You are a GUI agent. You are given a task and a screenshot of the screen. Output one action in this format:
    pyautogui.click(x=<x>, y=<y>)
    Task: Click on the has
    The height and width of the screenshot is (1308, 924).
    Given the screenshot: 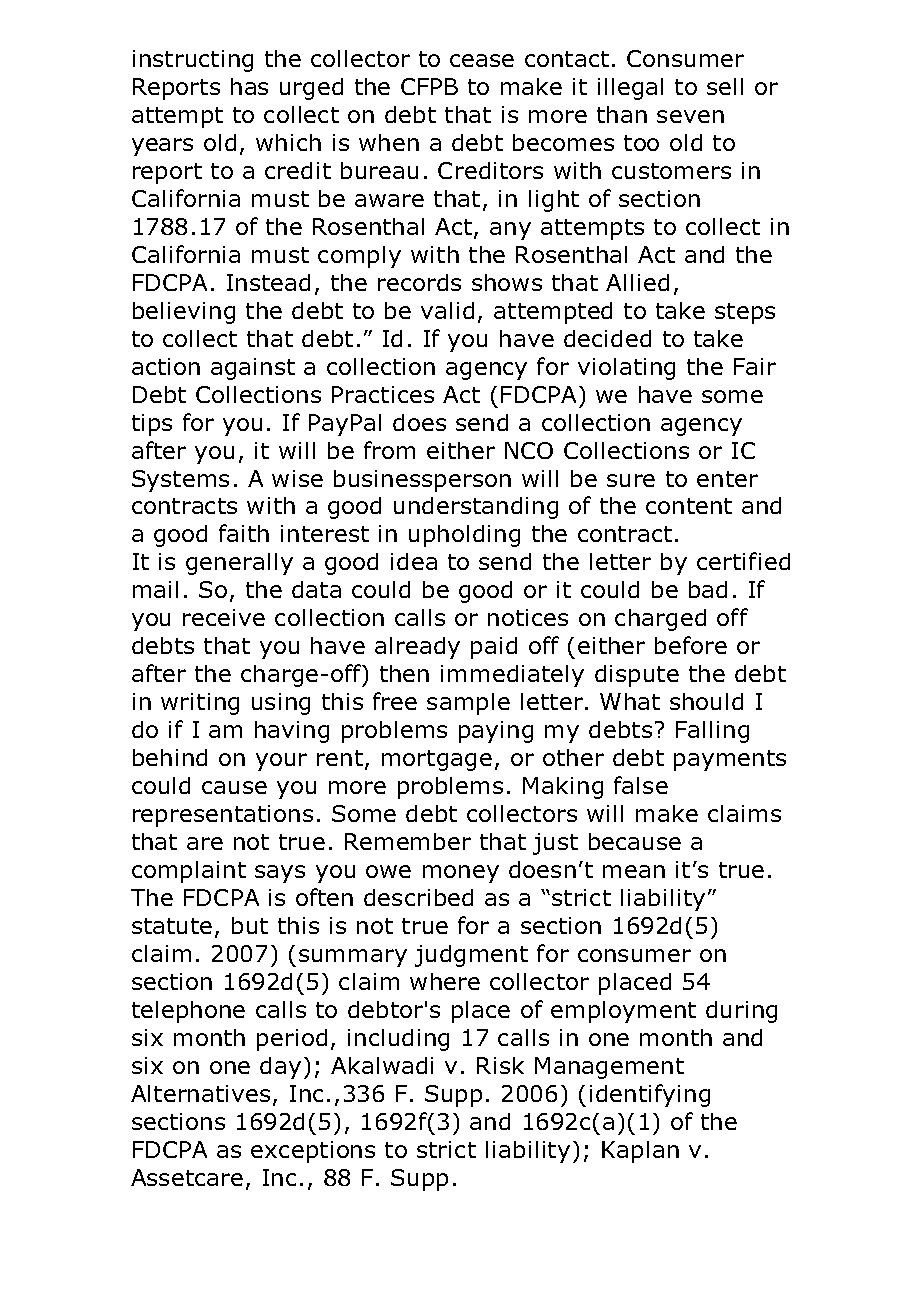 What is the action you would take?
    pyautogui.click(x=249, y=86)
